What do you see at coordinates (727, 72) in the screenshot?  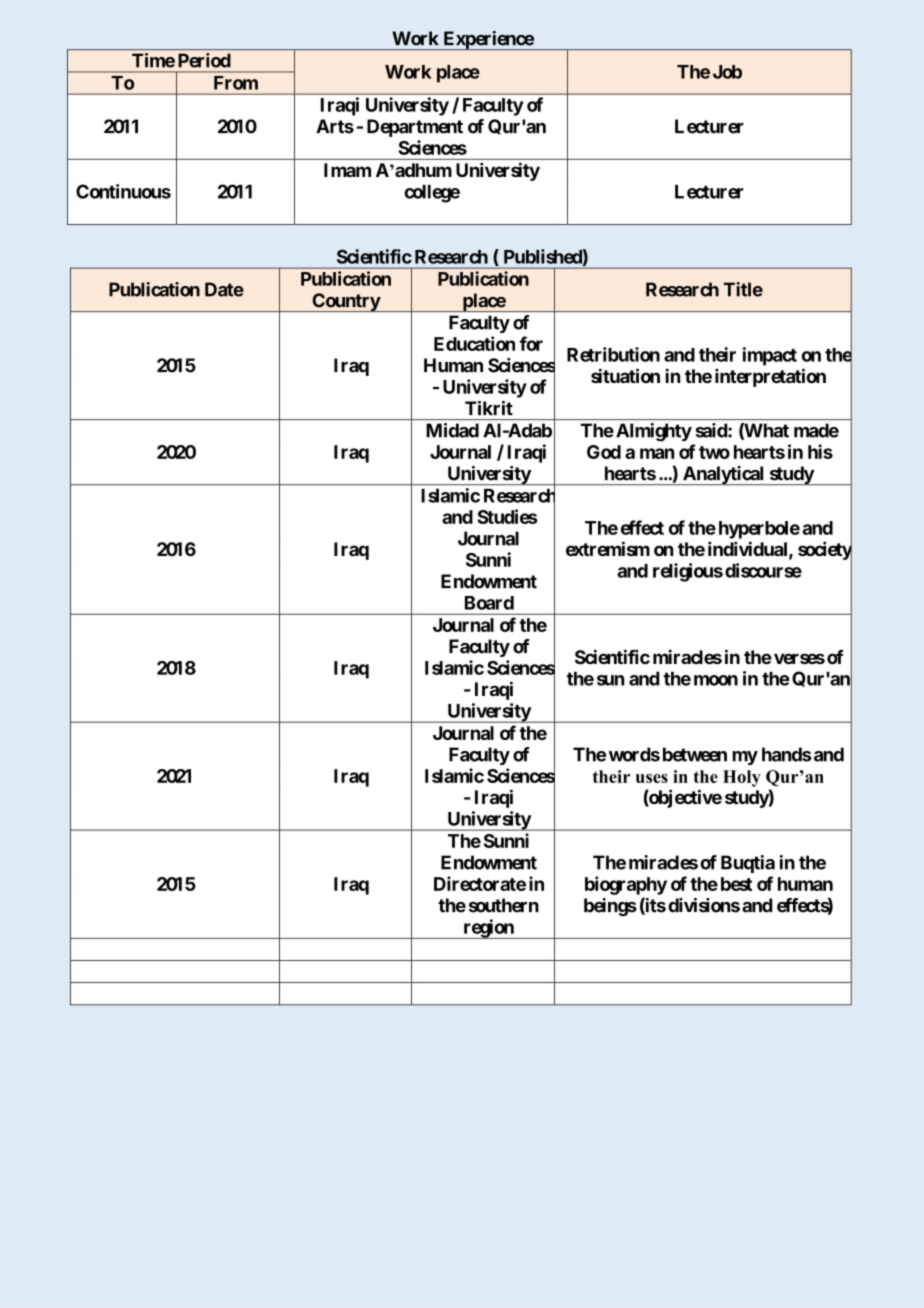 I see `Job` at bounding box center [727, 72].
